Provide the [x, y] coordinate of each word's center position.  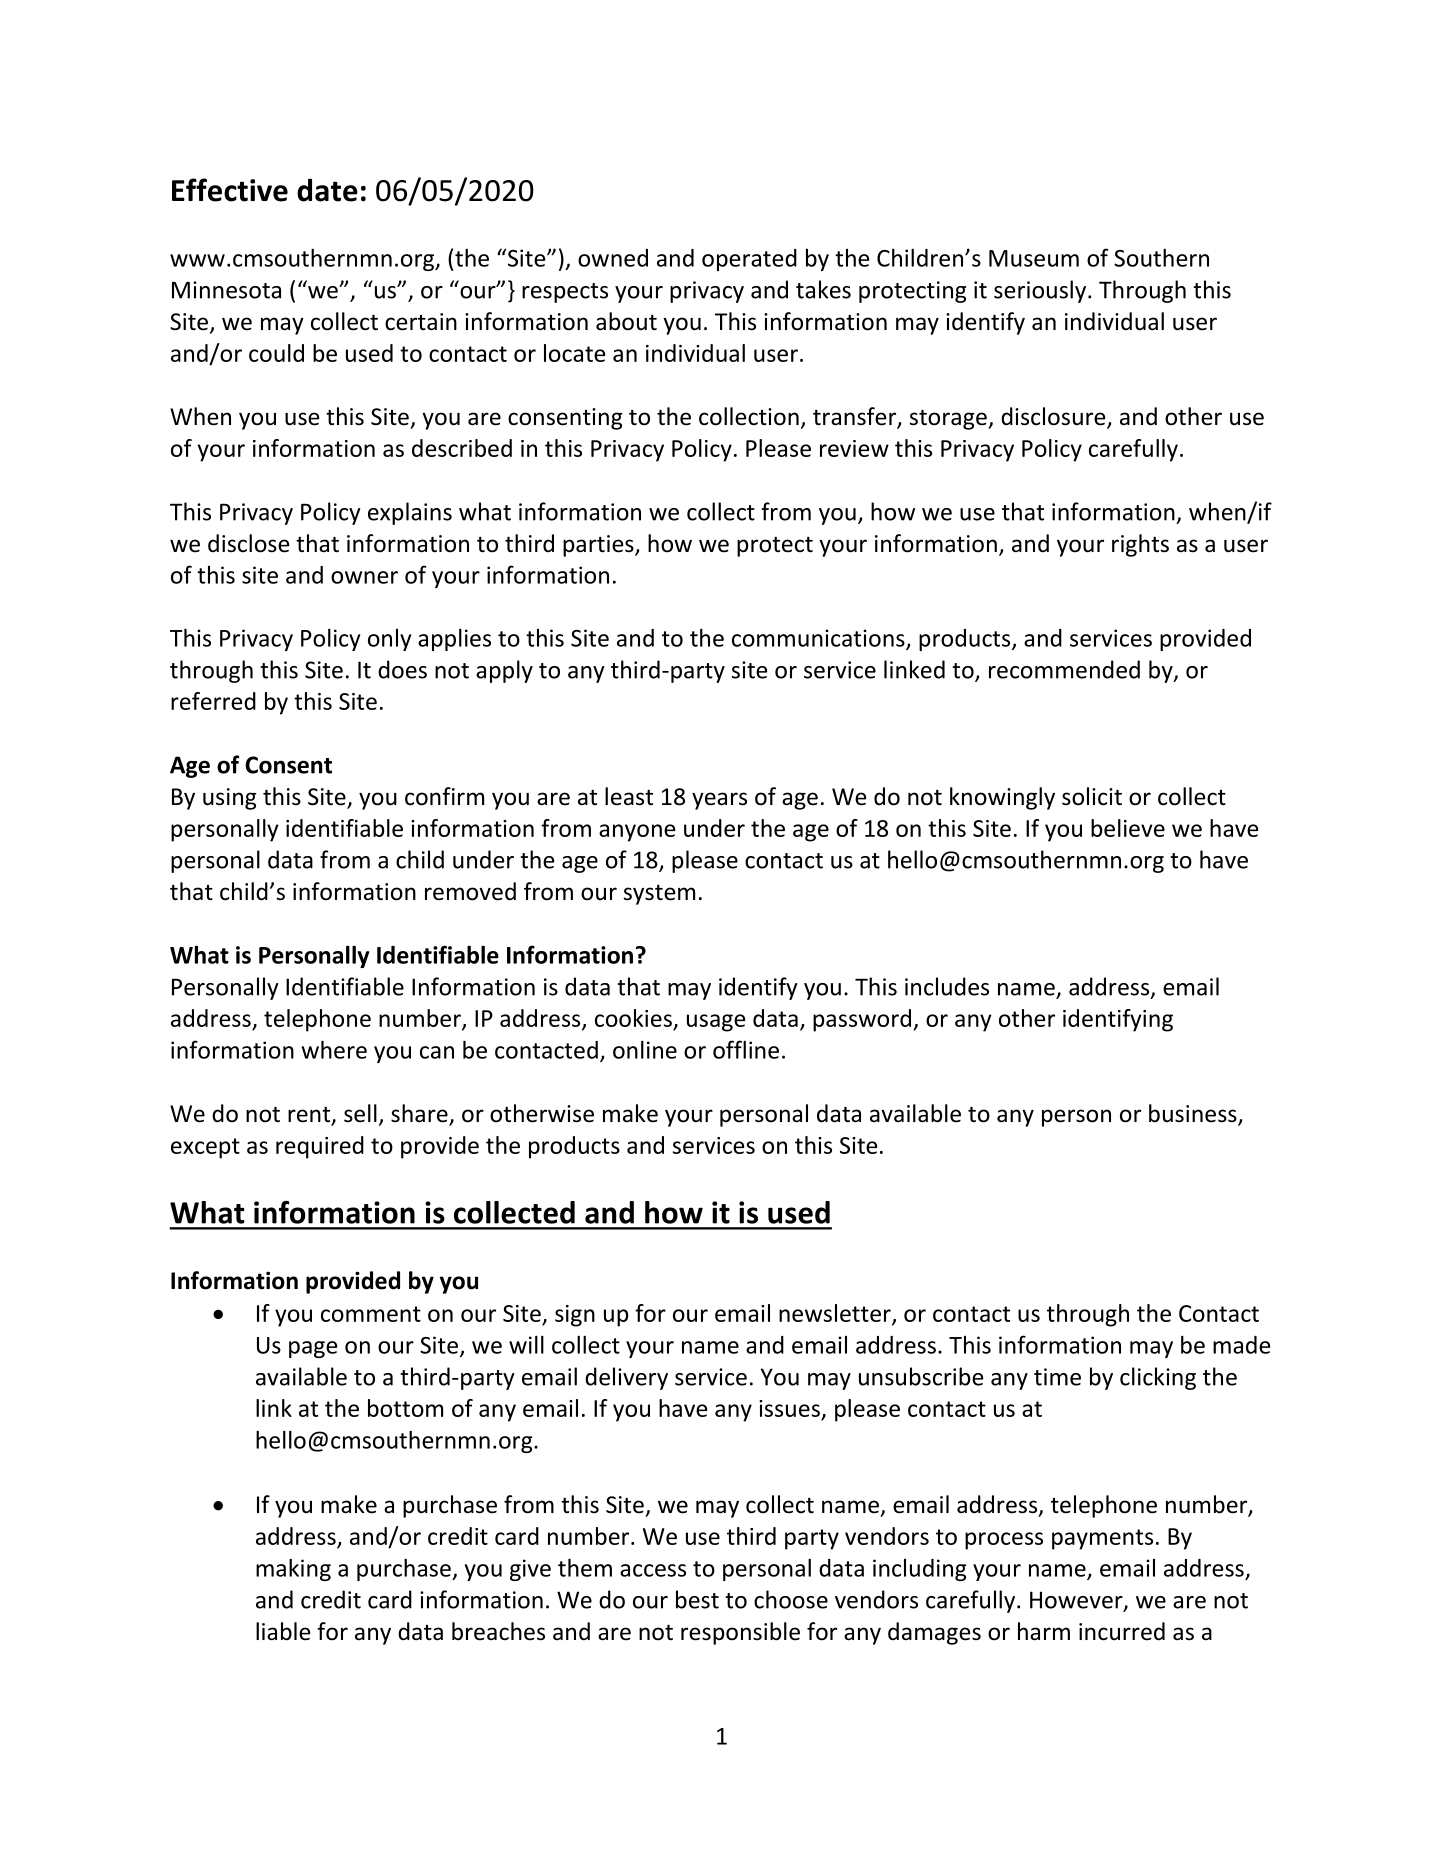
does [402, 669]
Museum [1034, 258]
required [320, 1147]
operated [749, 260]
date [327, 190]
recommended [1064, 669]
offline [746, 1049]
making [293, 1570]
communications [819, 639]
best [697, 1599]
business [1194, 1114]
